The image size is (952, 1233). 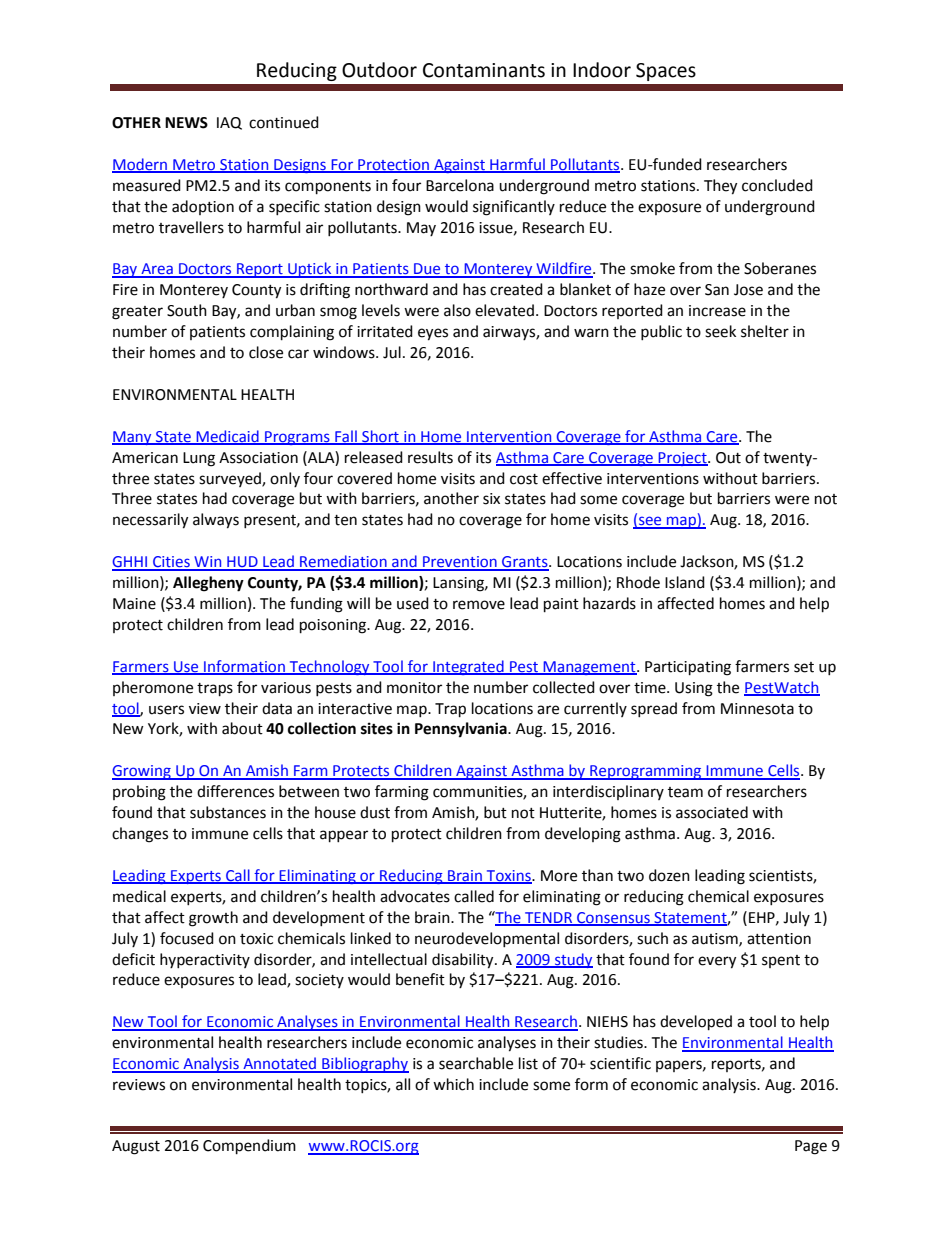 What do you see at coordinates (666, 72) in the page?
I see `Spaces` at bounding box center [666, 72].
